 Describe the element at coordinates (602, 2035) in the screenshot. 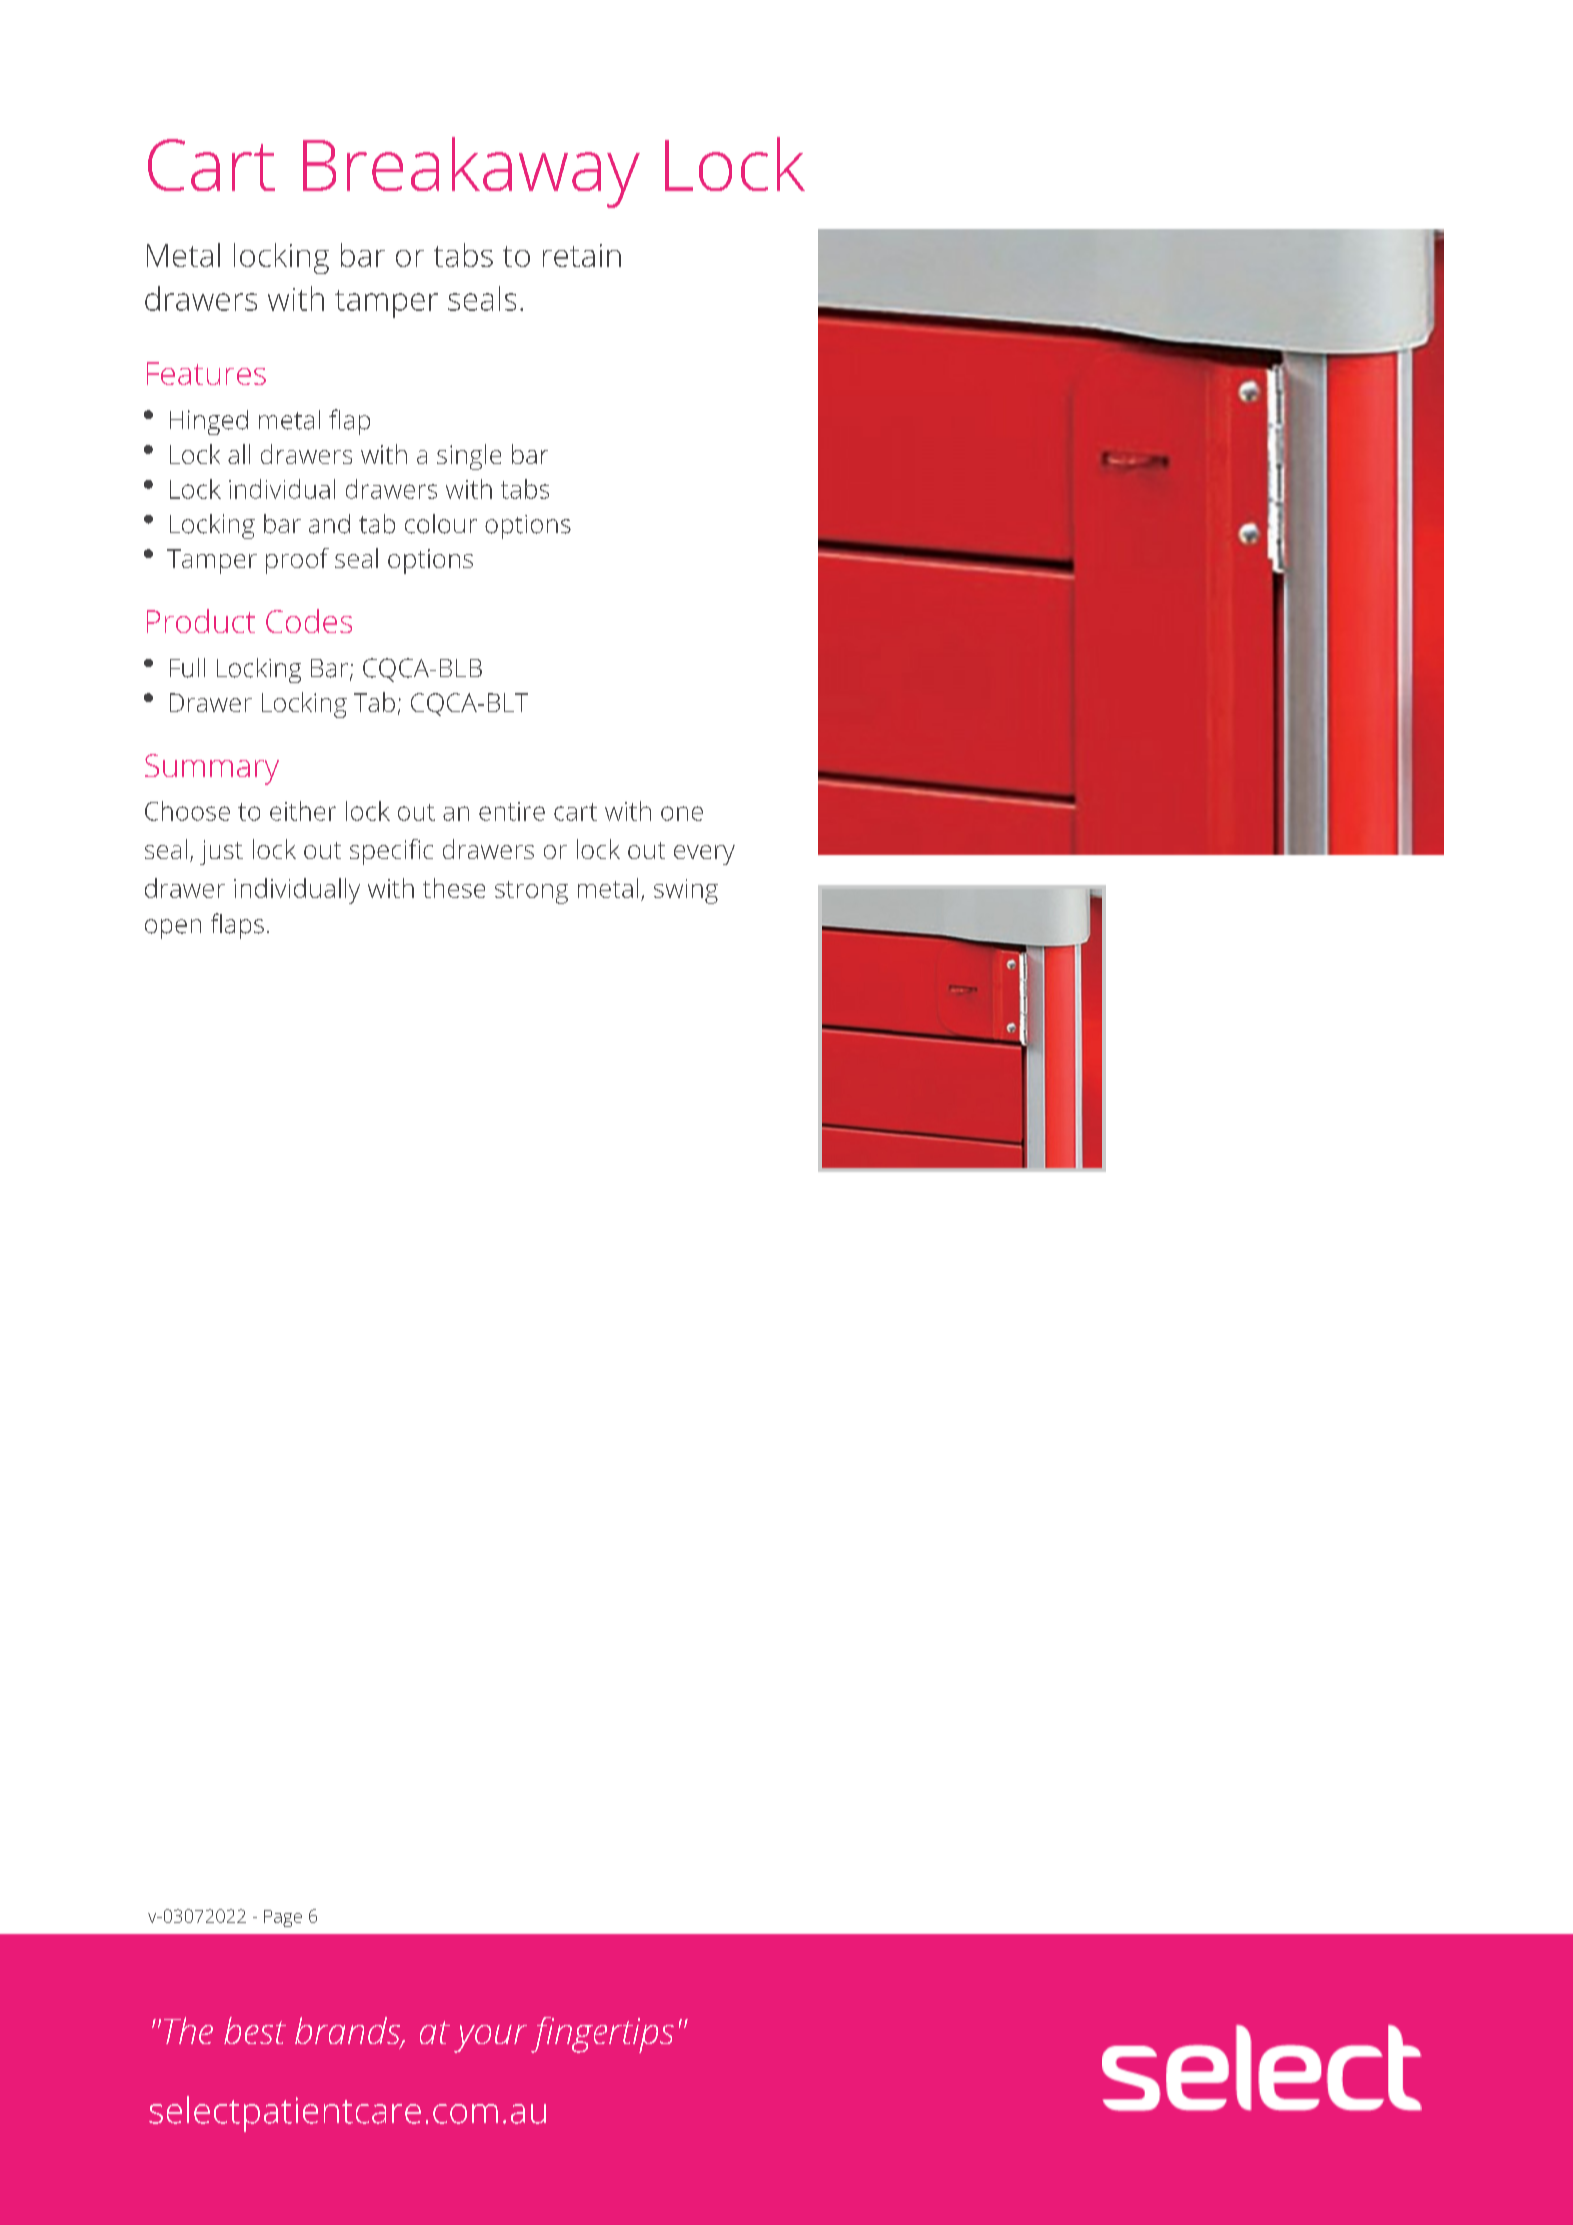

I see `fingertips` at that location.
